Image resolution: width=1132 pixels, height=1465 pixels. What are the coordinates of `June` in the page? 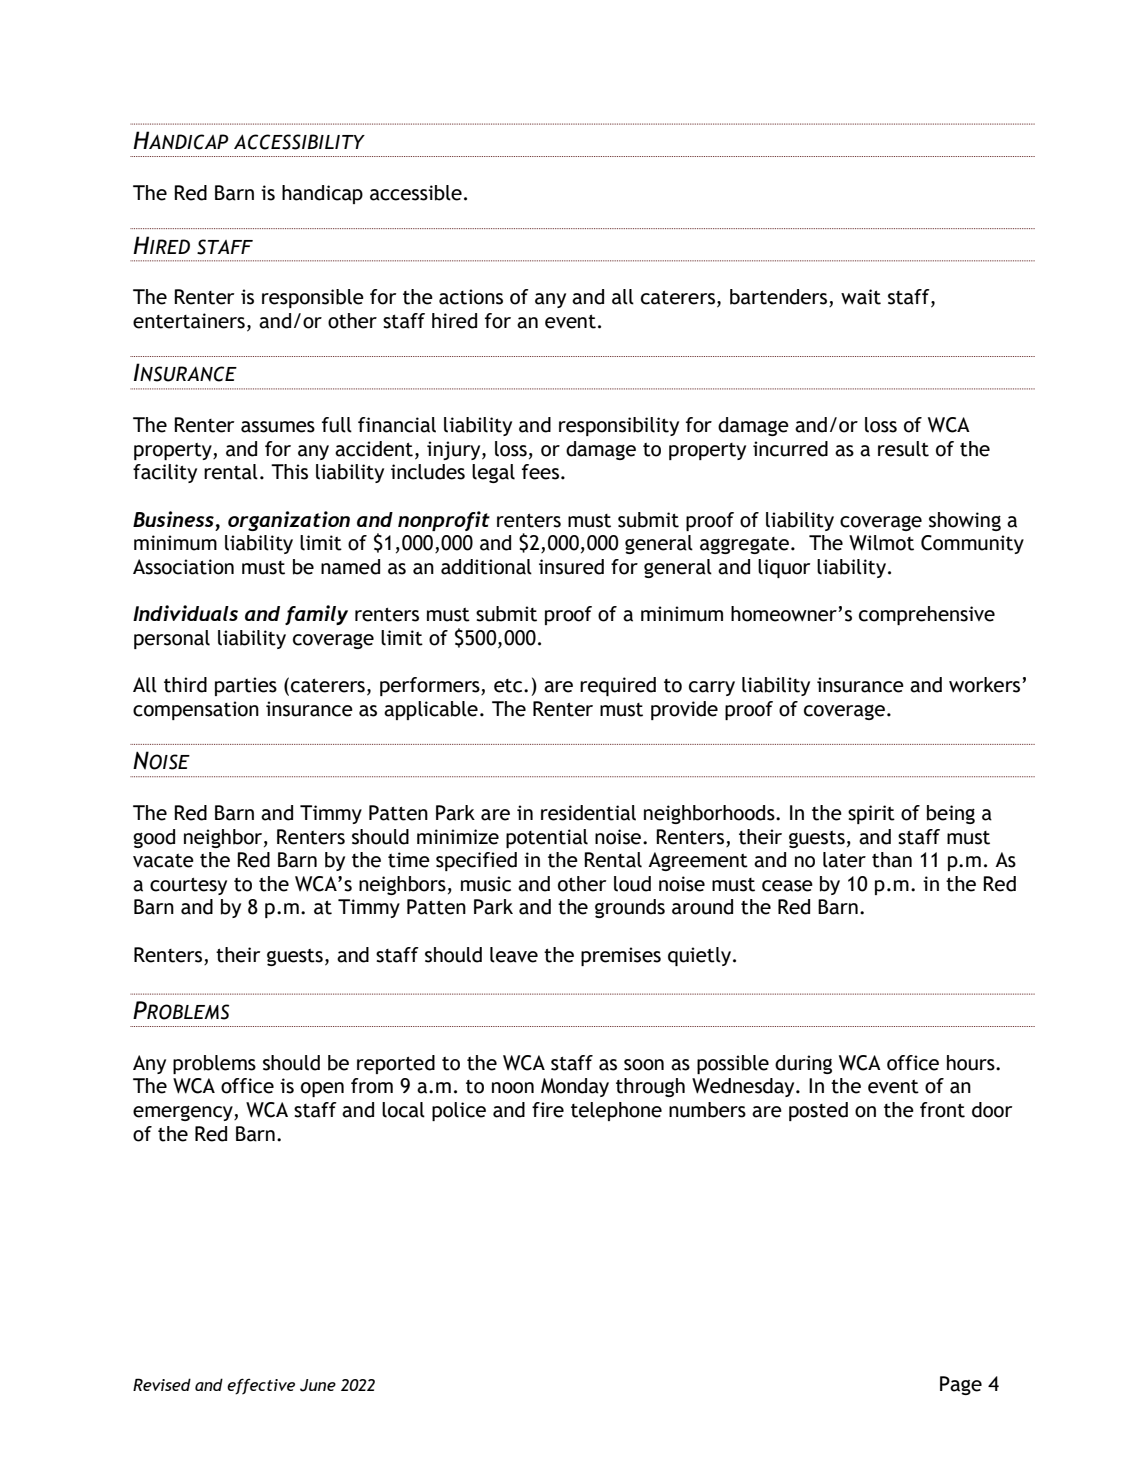 It's located at (318, 1385).
